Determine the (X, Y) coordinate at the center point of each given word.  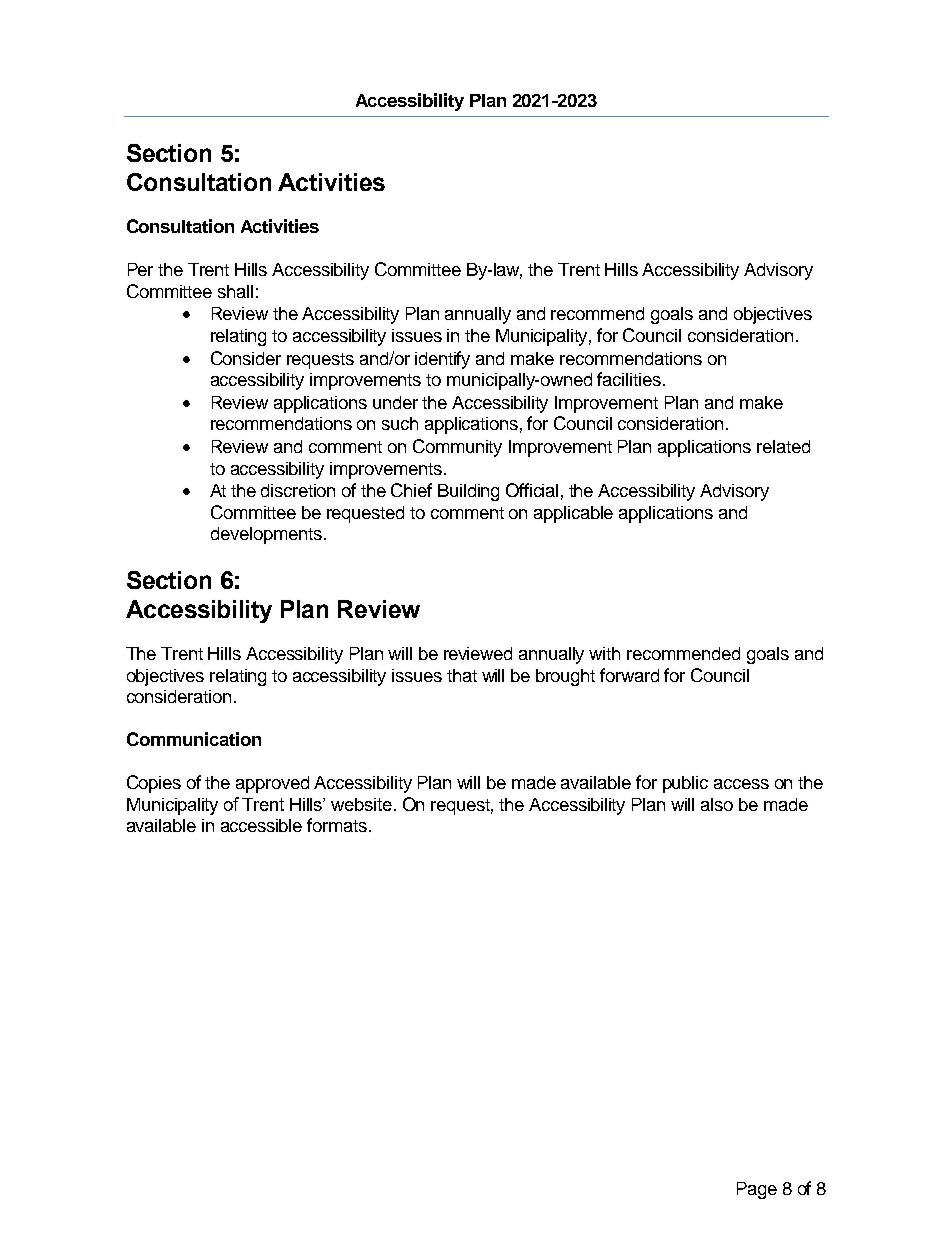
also (717, 804)
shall (235, 291)
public (685, 784)
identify (442, 360)
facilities (629, 379)
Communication (194, 739)
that (462, 675)
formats (338, 825)
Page (757, 1190)
